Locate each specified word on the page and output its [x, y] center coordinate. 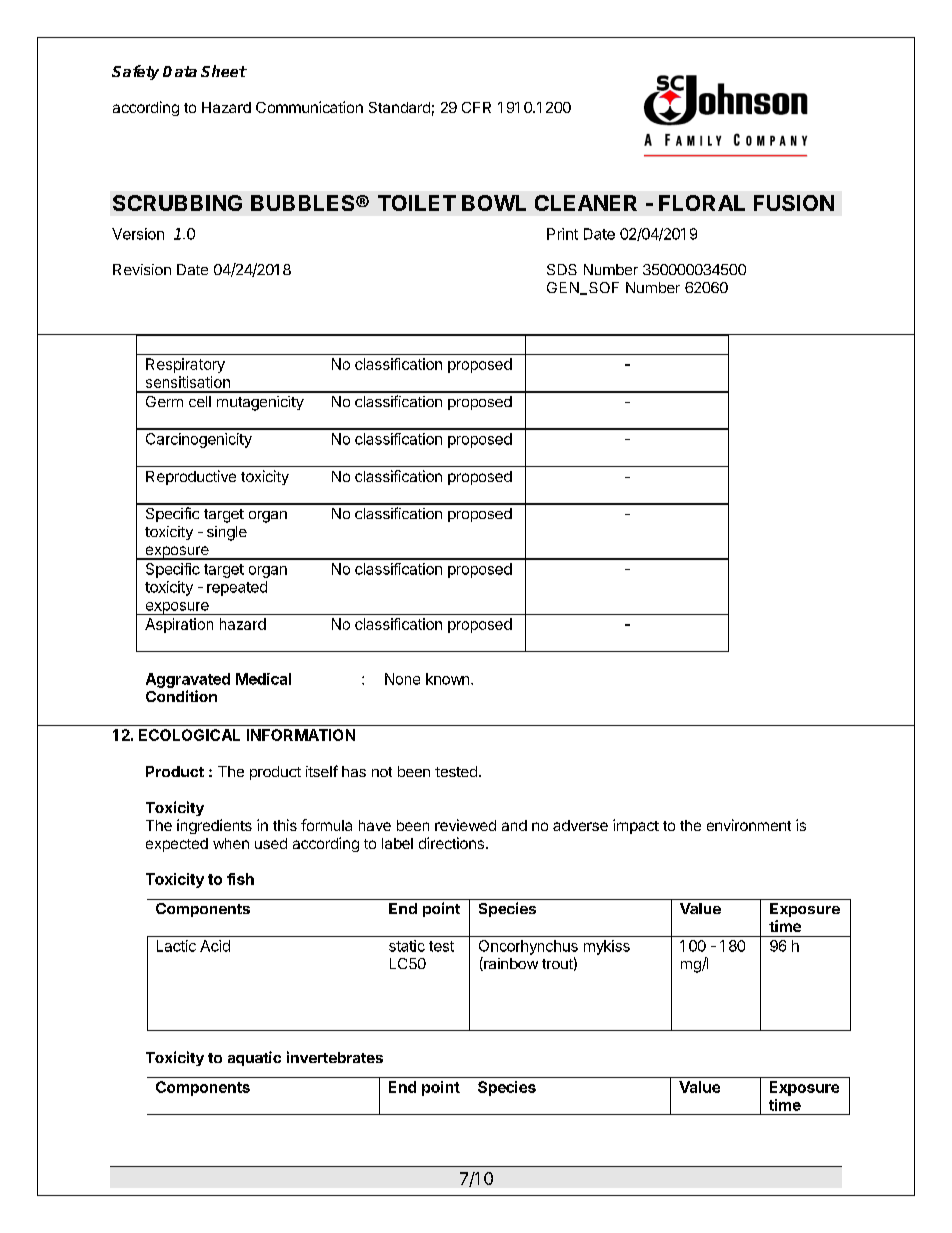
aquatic [254, 1058]
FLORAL [702, 203]
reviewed [465, 825]
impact [636, 826]
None [402, 679]
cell [200, 401]
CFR [476, 107]
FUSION [794, 203]
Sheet [224, 71]
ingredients [214, 826]
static [407, 946]
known [447, 679]
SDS [562, 269]
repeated [237, 588]
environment [749, 825]
